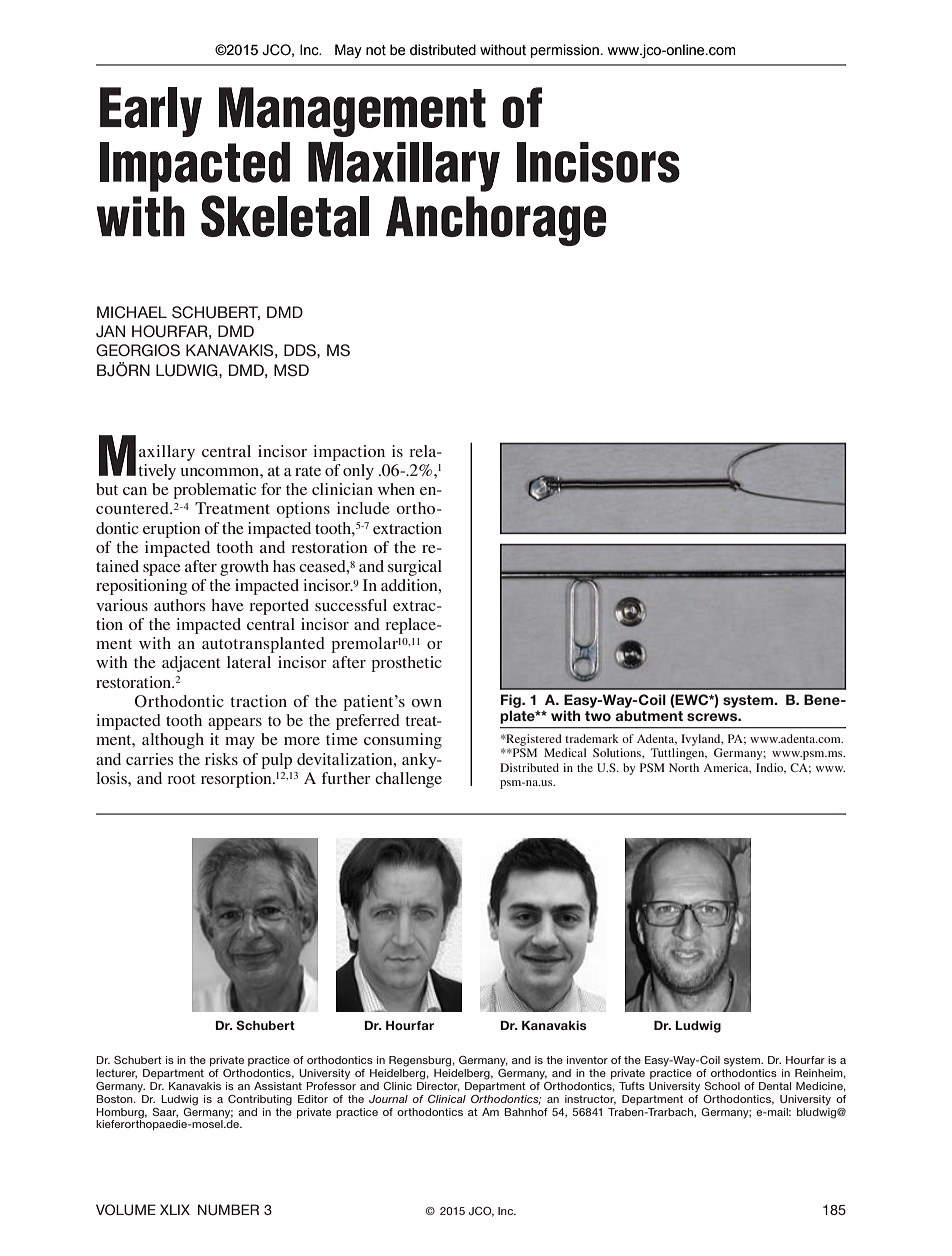  What do you see at coordinates (376, 50) in the screenshot?
I see `not` at bounding box center [376, 50].
